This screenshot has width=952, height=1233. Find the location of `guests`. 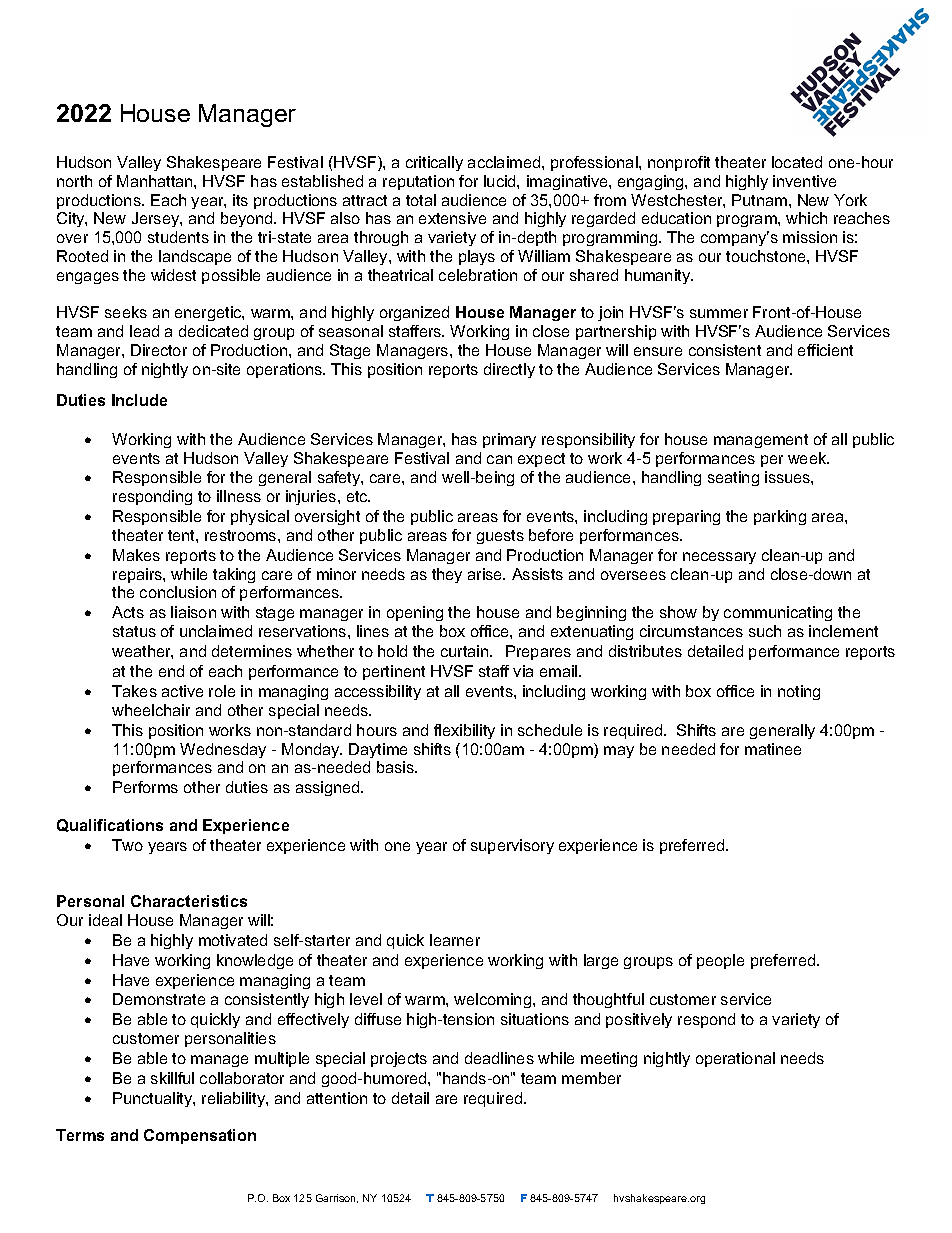

guests is located at coordinates (500, 537).
